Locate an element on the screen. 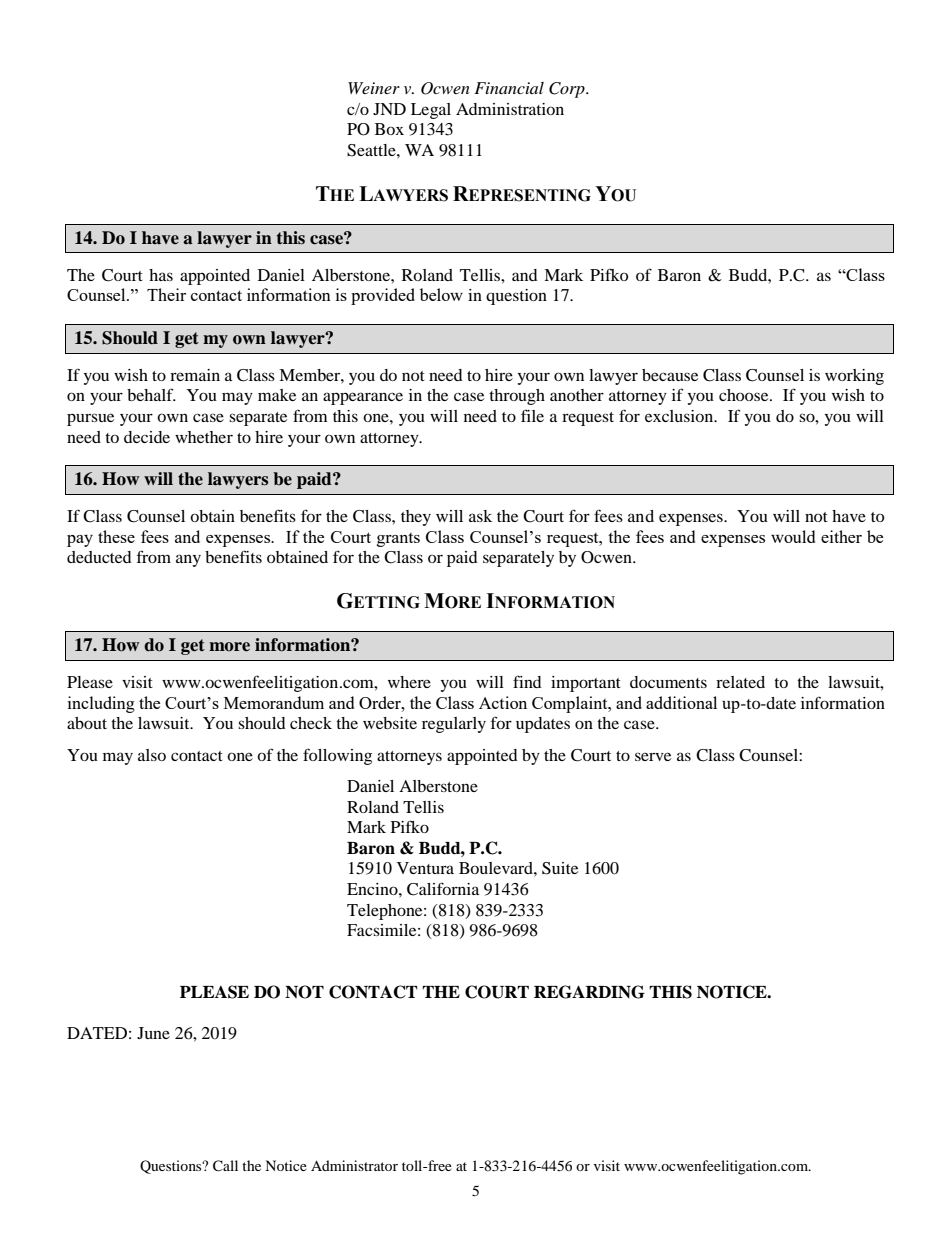  regularly is located at coordinates (454, 725).
